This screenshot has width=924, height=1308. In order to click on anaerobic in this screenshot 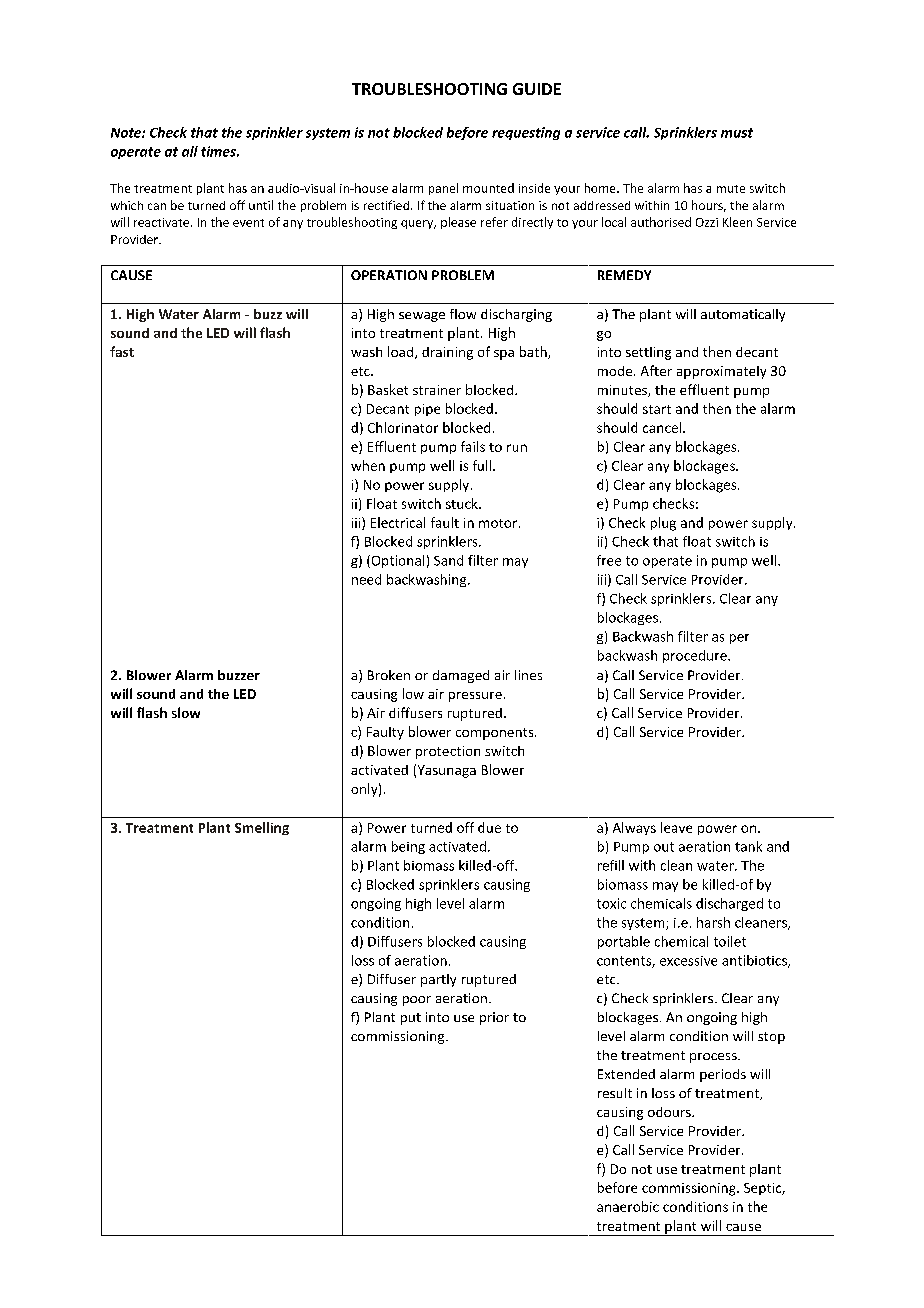, I will do `click(628, 1206)`.
